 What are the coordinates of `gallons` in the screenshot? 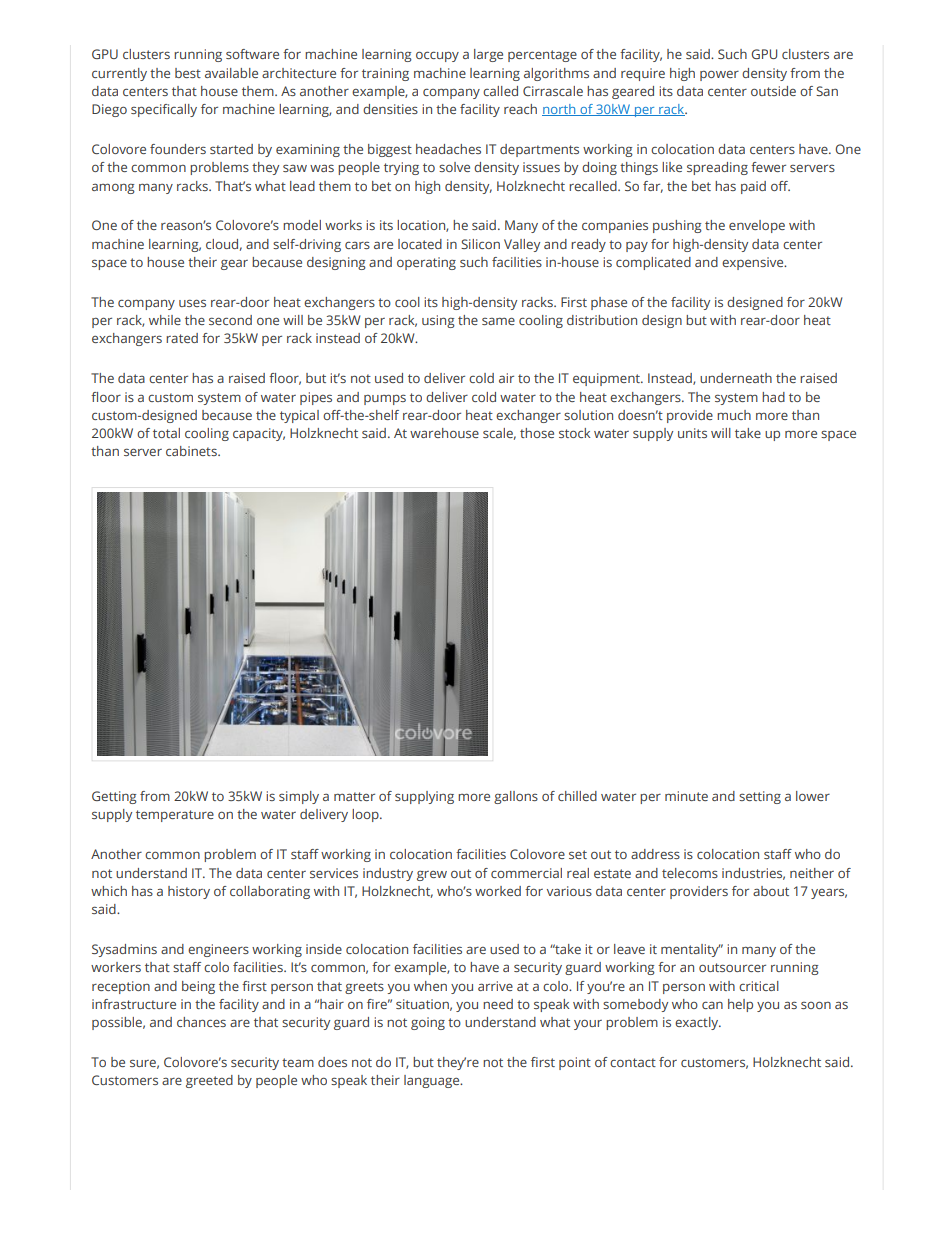 It's located at (516, 797).
